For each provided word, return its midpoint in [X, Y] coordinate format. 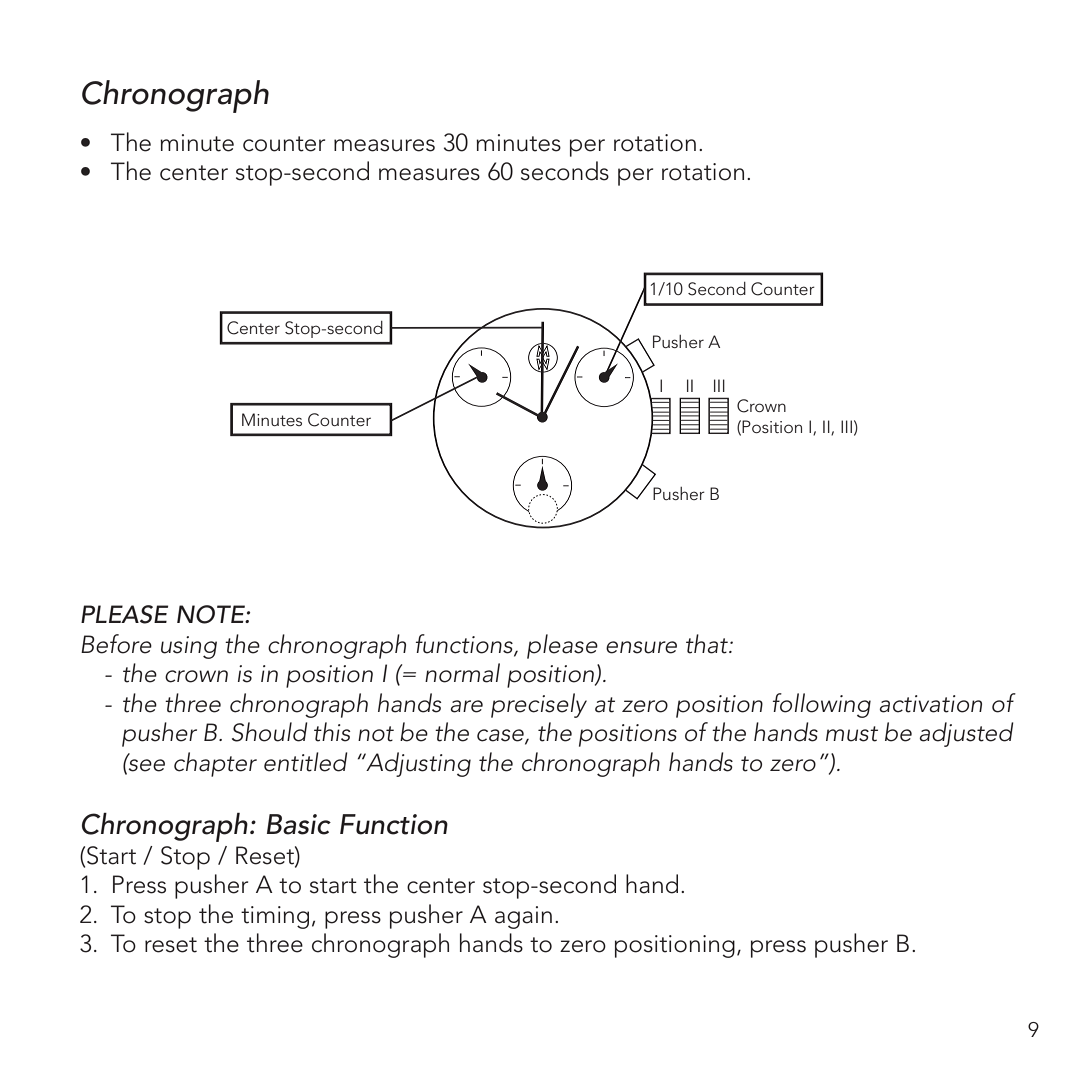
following [822, 705]
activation [930, 704]
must [852, 734]
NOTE [212, 614]
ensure [641, 647]
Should [270, 732]
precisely [539, 705]
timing [275, 917]
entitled [306, 762]
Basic [299, 824]
